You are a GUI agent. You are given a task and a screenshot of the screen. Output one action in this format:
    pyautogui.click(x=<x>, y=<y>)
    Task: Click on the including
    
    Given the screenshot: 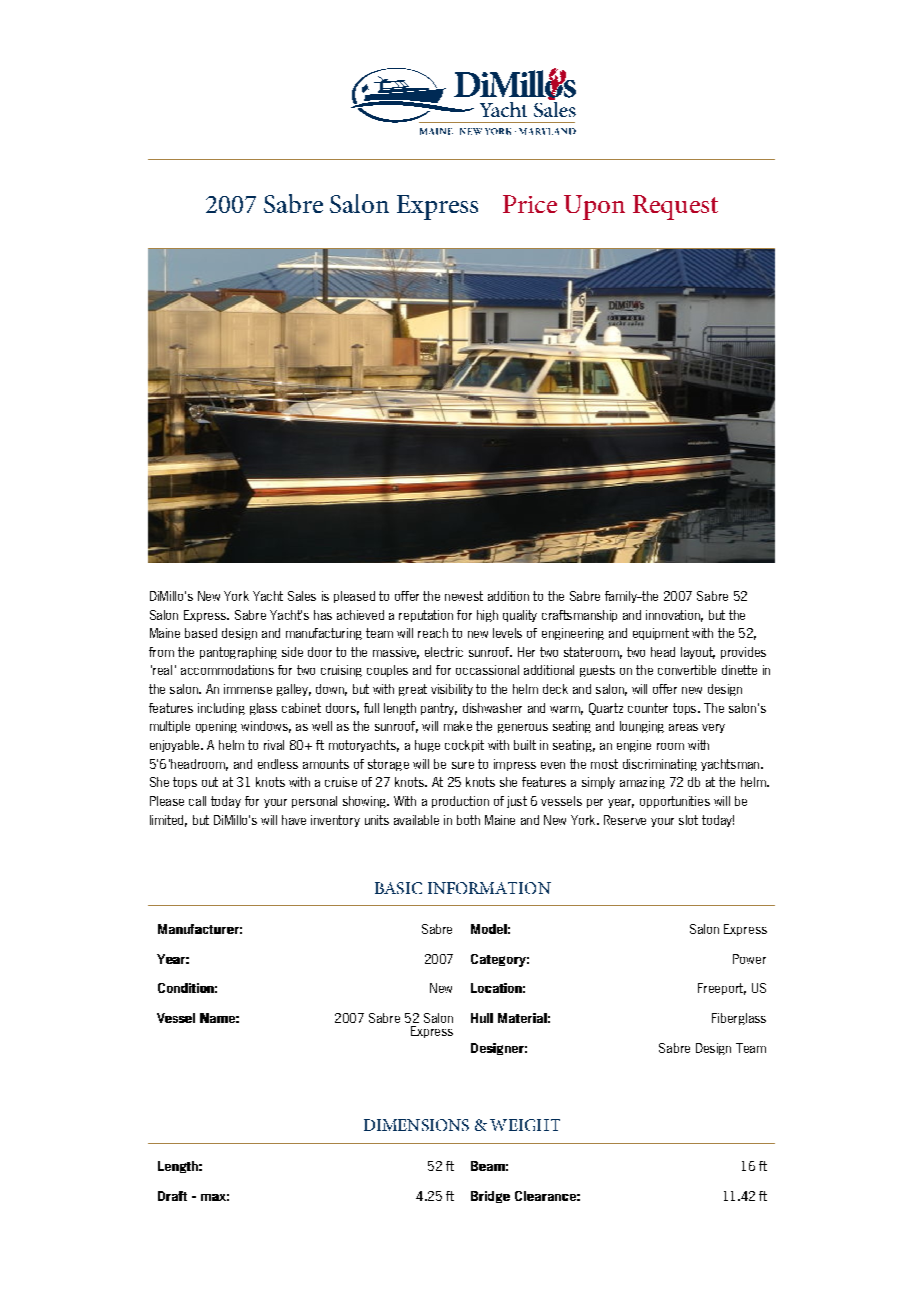 What is the action you would take?
    pyautogui.click(x=221, y=709)
